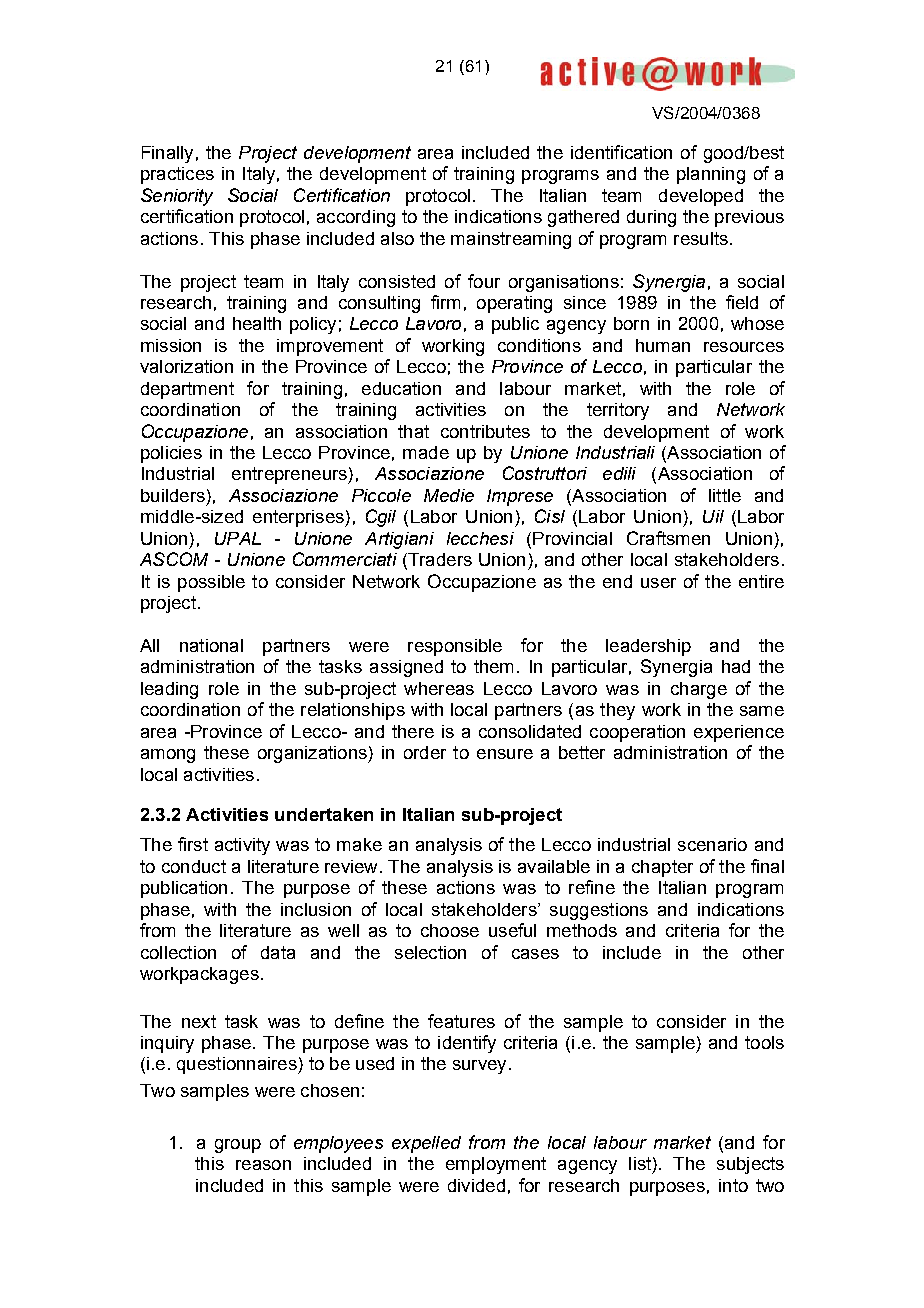  Describe the element at coordinates (455, 647) in the screenshot. I see `responsible` at that location.
